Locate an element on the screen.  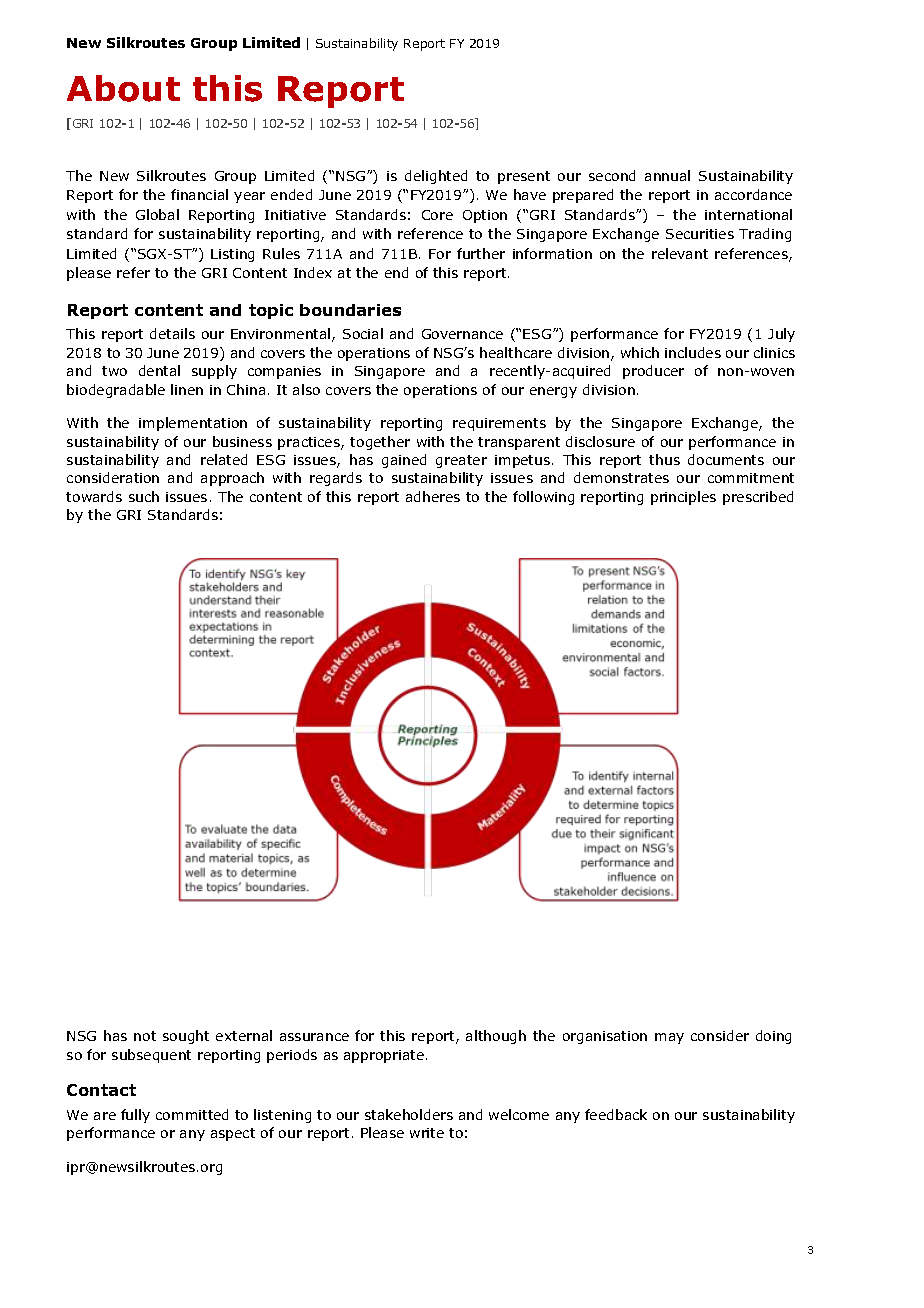
annual is located at coordinates (667, 175).
